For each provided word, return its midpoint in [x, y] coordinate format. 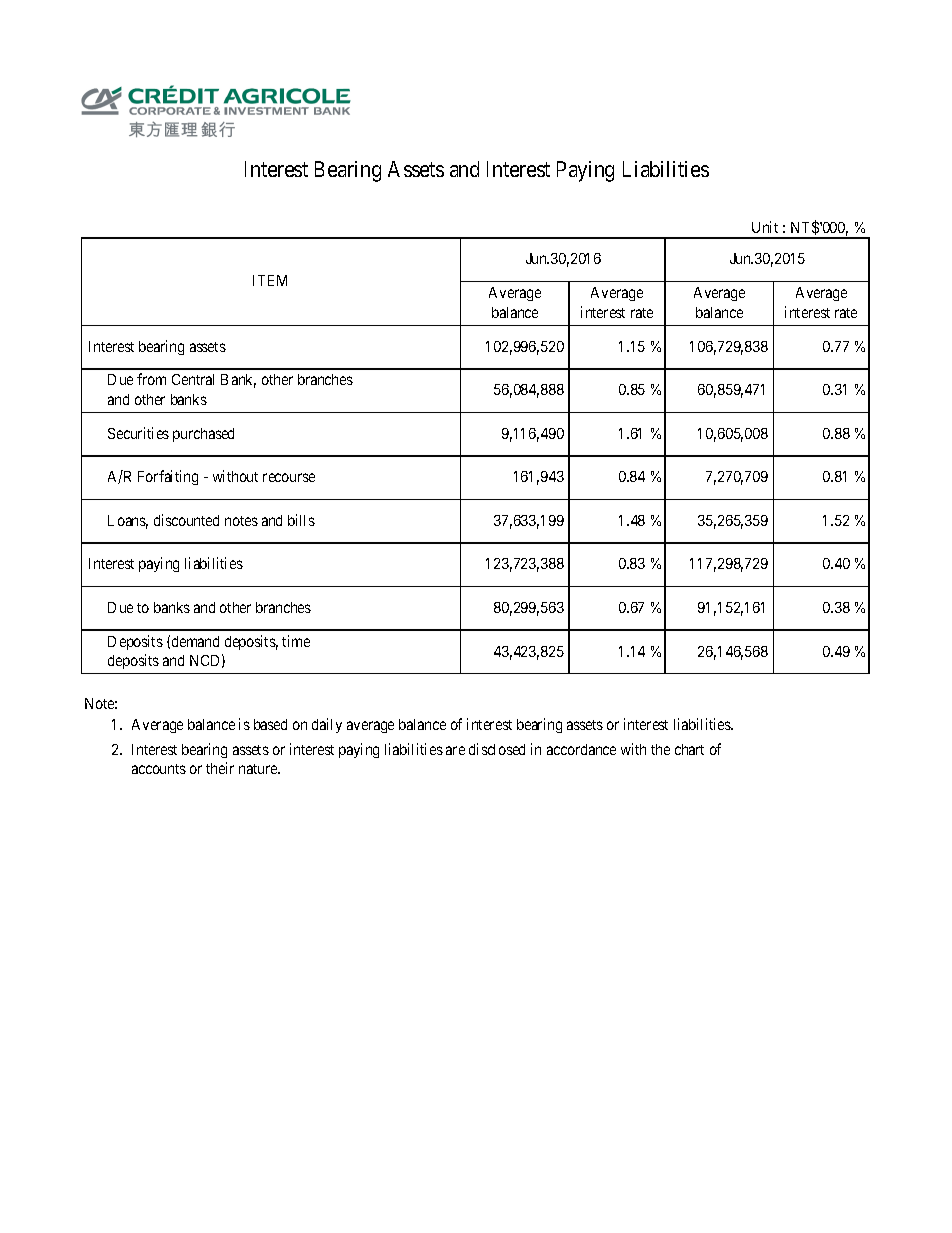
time [296, 641]
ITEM [270, 280]
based [270, 724]
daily [327, 725]
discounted [186, 520]
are [455, 750]
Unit [765, 227]
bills [301, 520]
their [220, 768]
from [151, 379]
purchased [203, 435]
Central [193, 379]
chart [689, 749]
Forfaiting [168, 477]
